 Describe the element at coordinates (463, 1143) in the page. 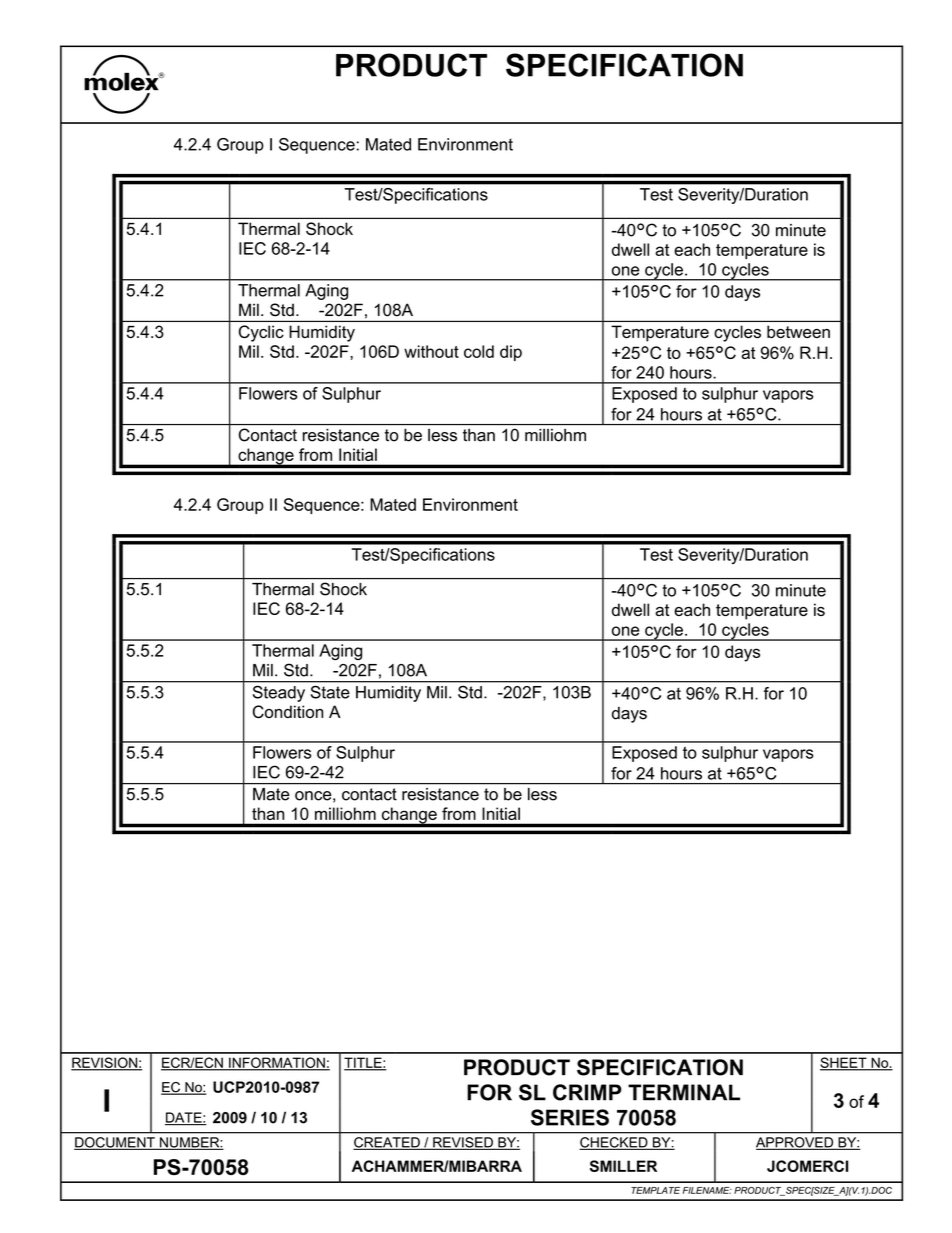

I see `REVISED` at that location.
